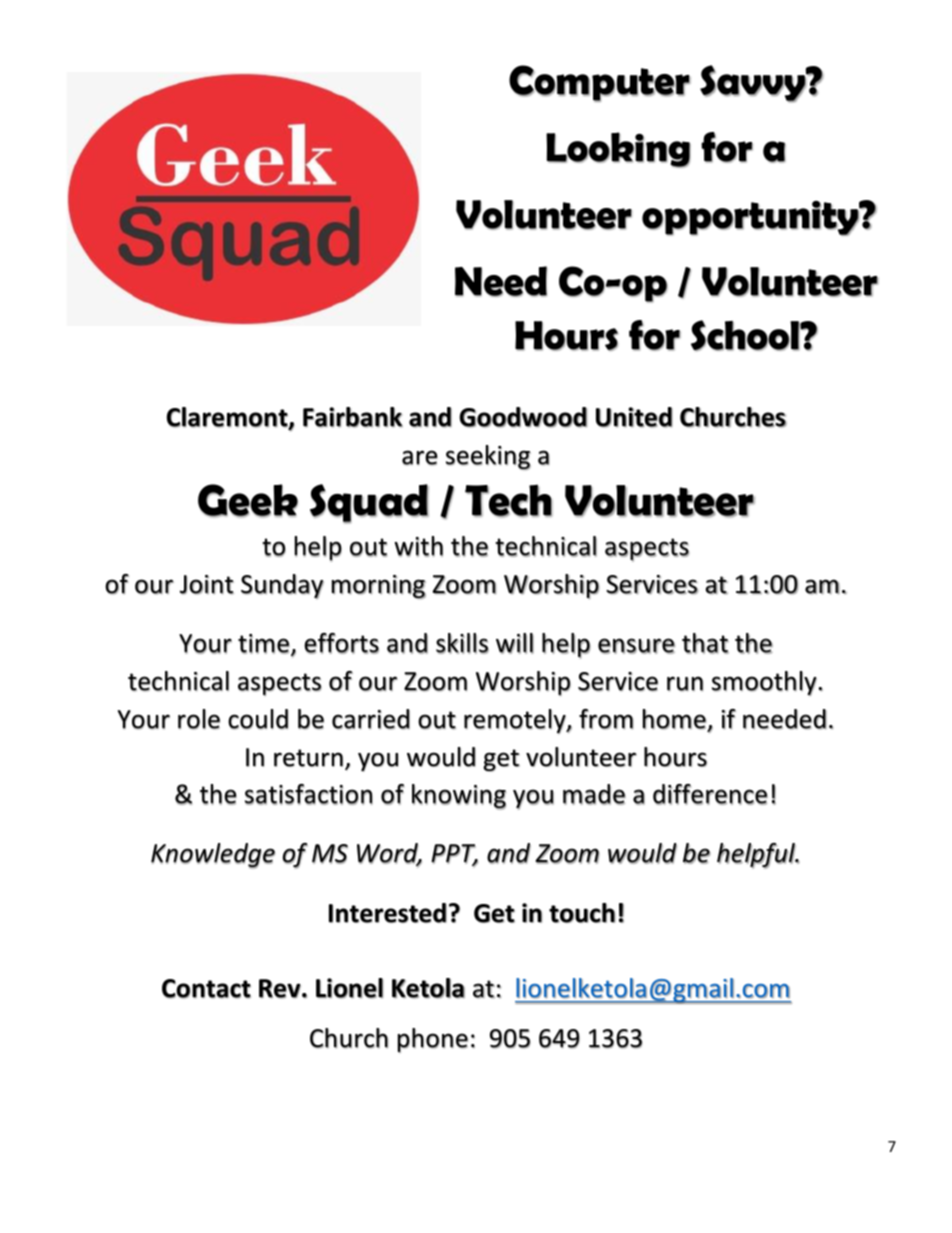 Image resolution: width=952 pixels, height=1233 pixels. I want to click on difference, so click(710, 794).
